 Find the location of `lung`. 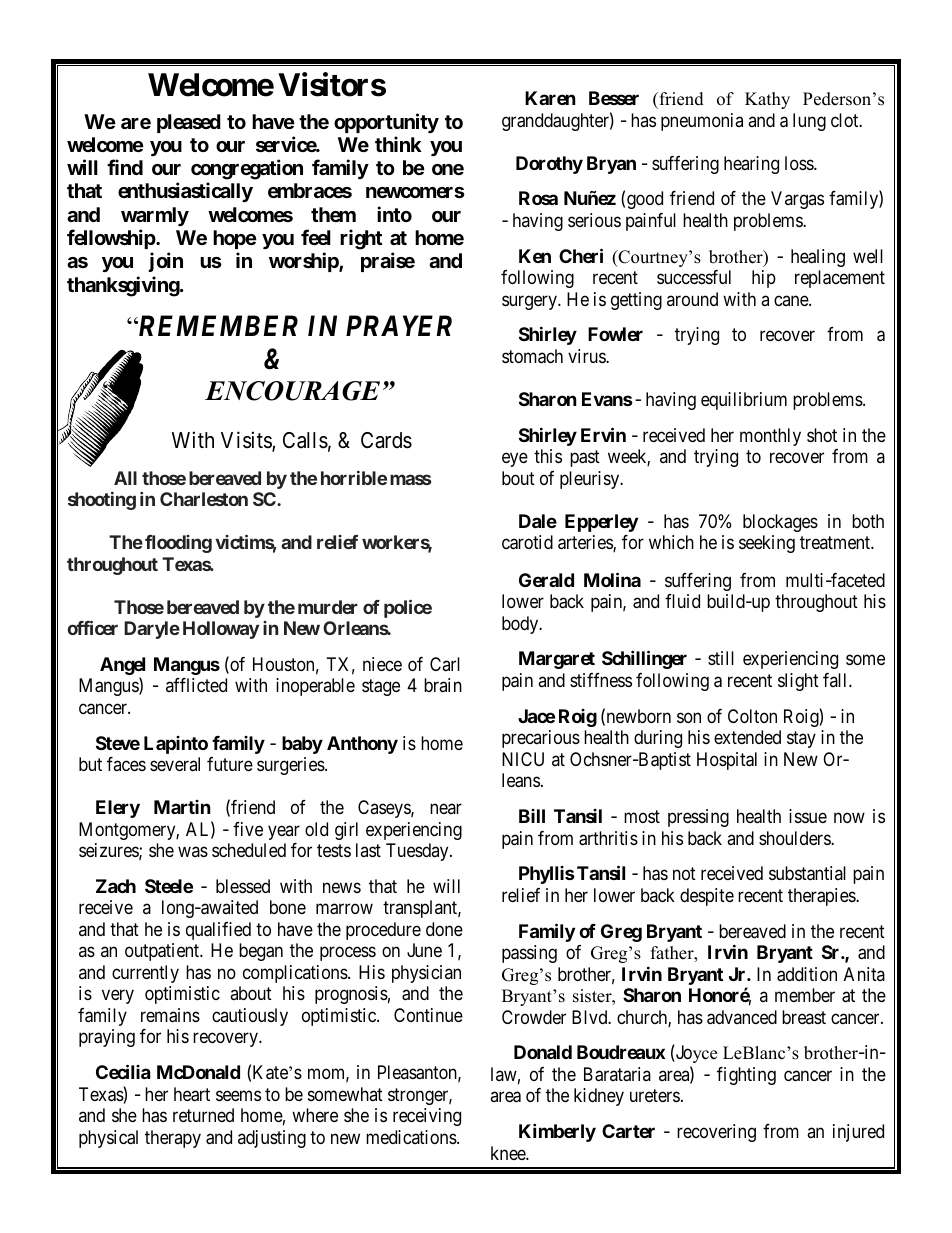

lung is located at coordinates (809, 122).
